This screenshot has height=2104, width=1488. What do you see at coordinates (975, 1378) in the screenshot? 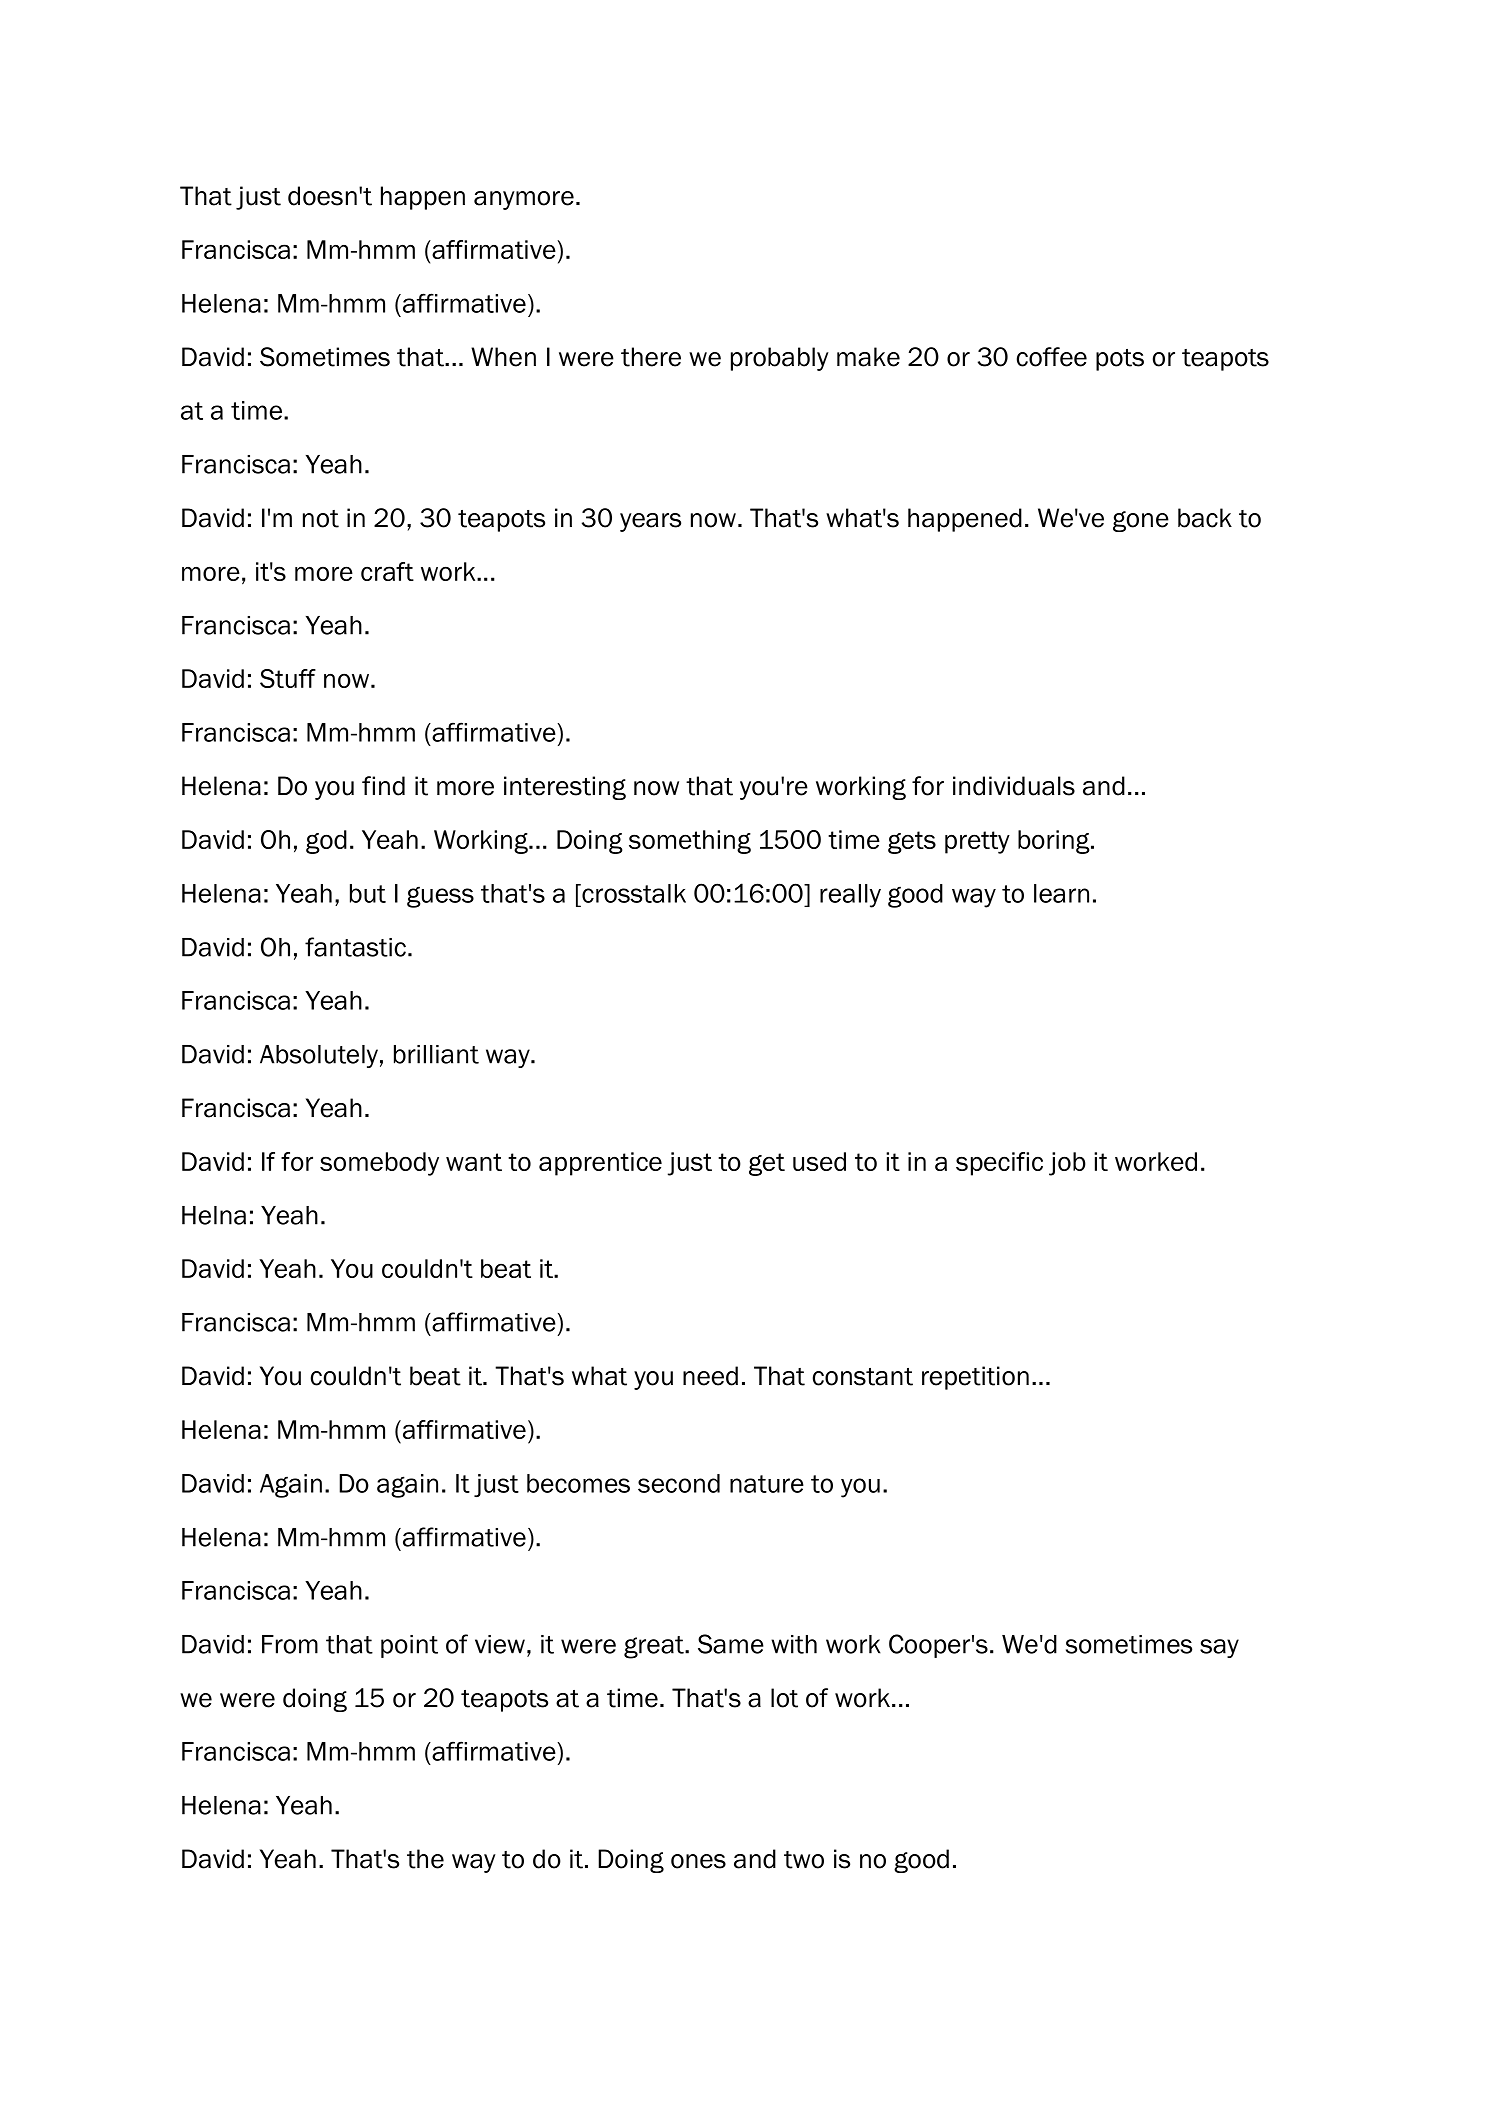
I see `repetition` at bounding box center [975, 1378].
